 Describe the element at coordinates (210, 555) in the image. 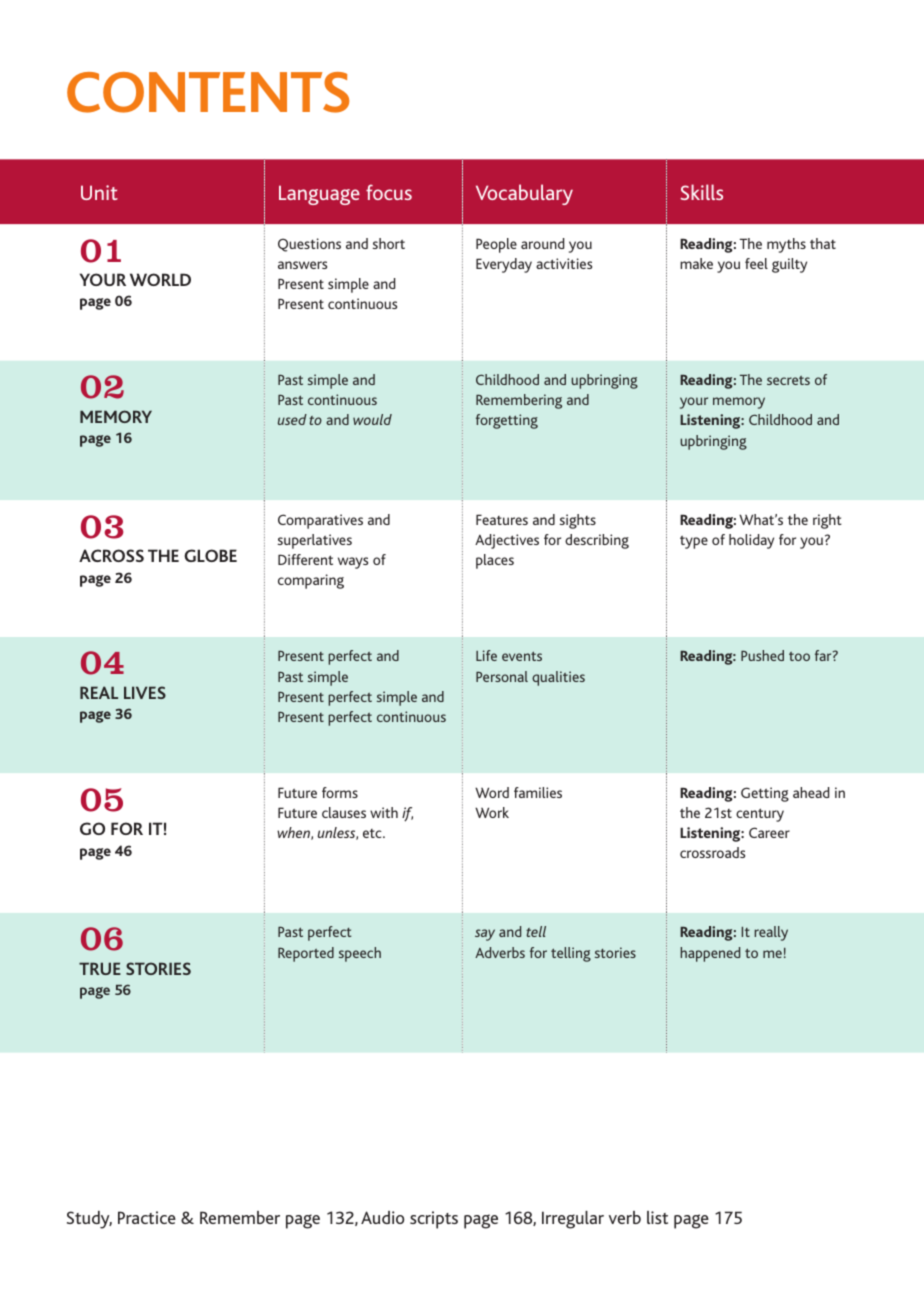

I see `GLOBE` at that location.
